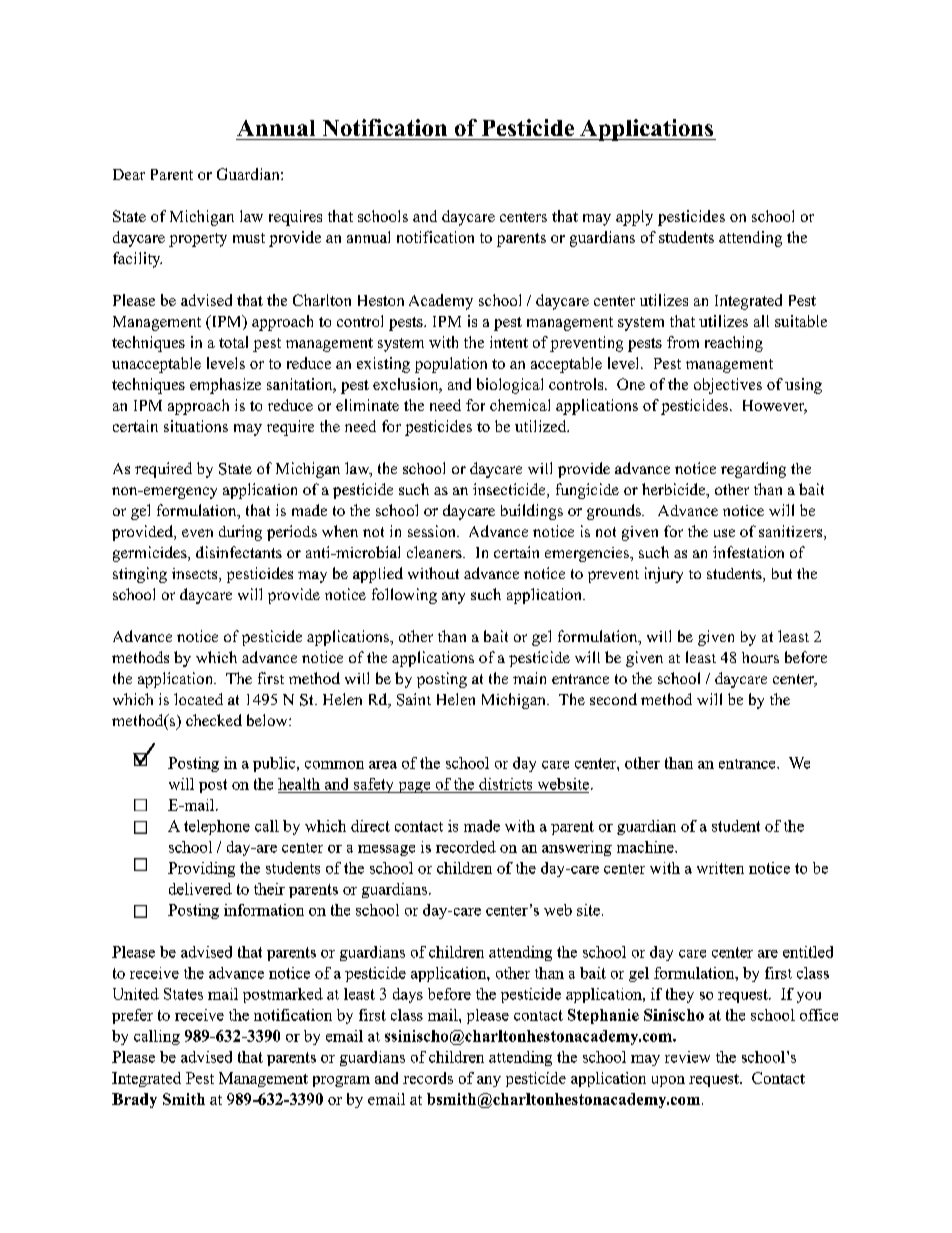 This screenshot has width=952, height=1233. Describe the element at coordinates (198, 240) in the screenshot. I see `property` at that location.
